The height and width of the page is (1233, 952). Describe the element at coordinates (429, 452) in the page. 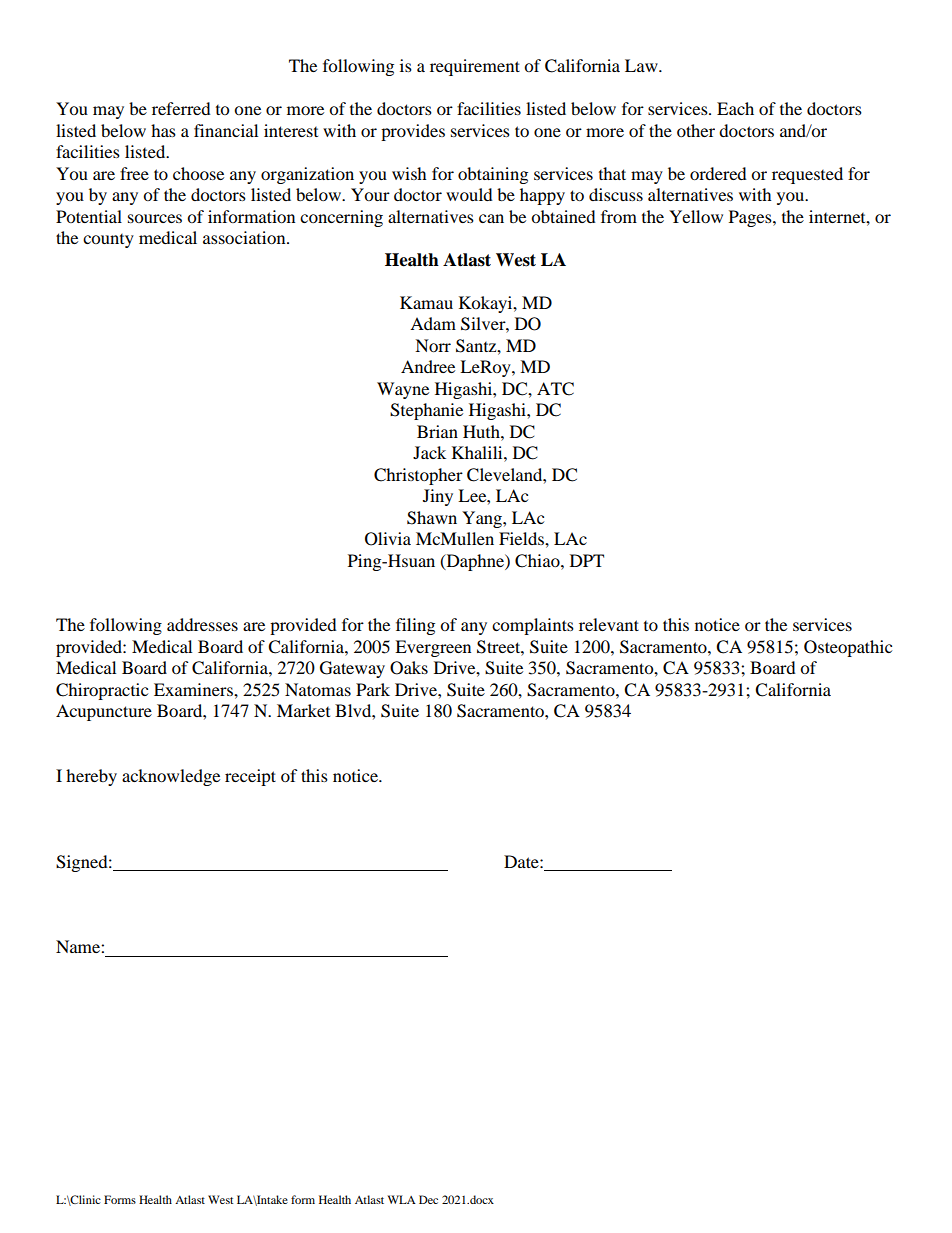

I see `Jack` at that location.
